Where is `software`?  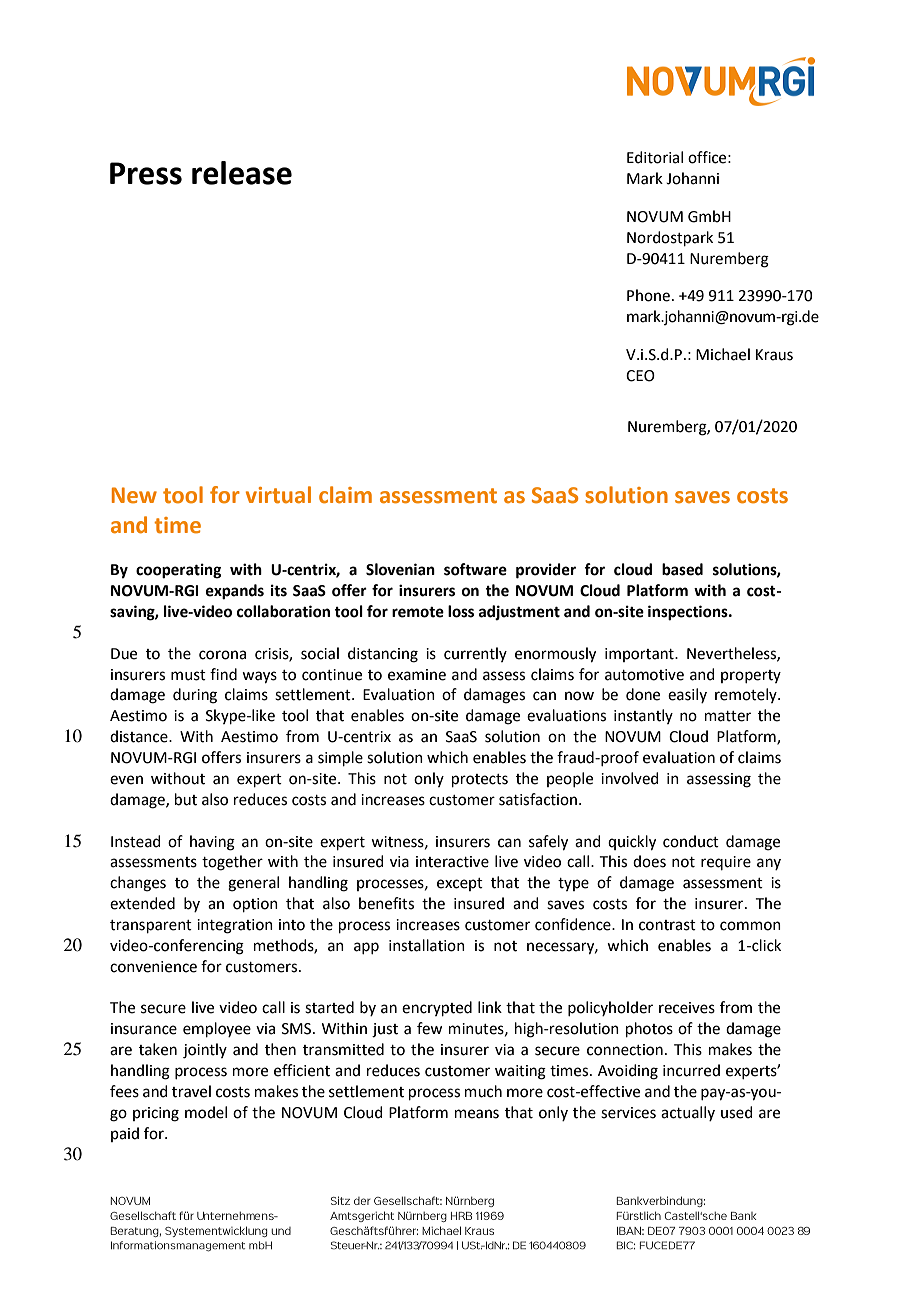 software is located at coordinates (475, 569).
